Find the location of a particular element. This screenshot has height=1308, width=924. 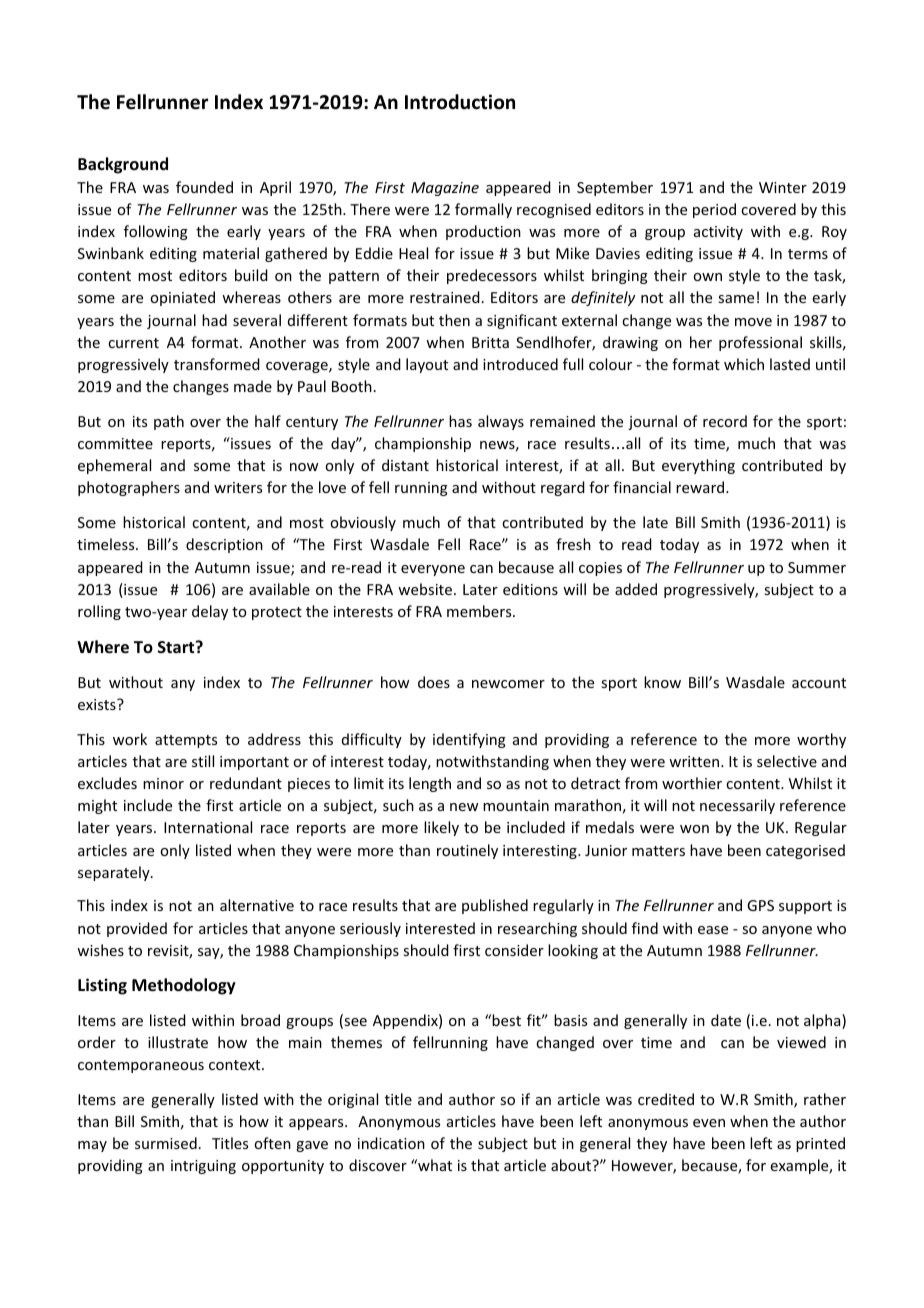

account is located at coordinates (819, 683).
